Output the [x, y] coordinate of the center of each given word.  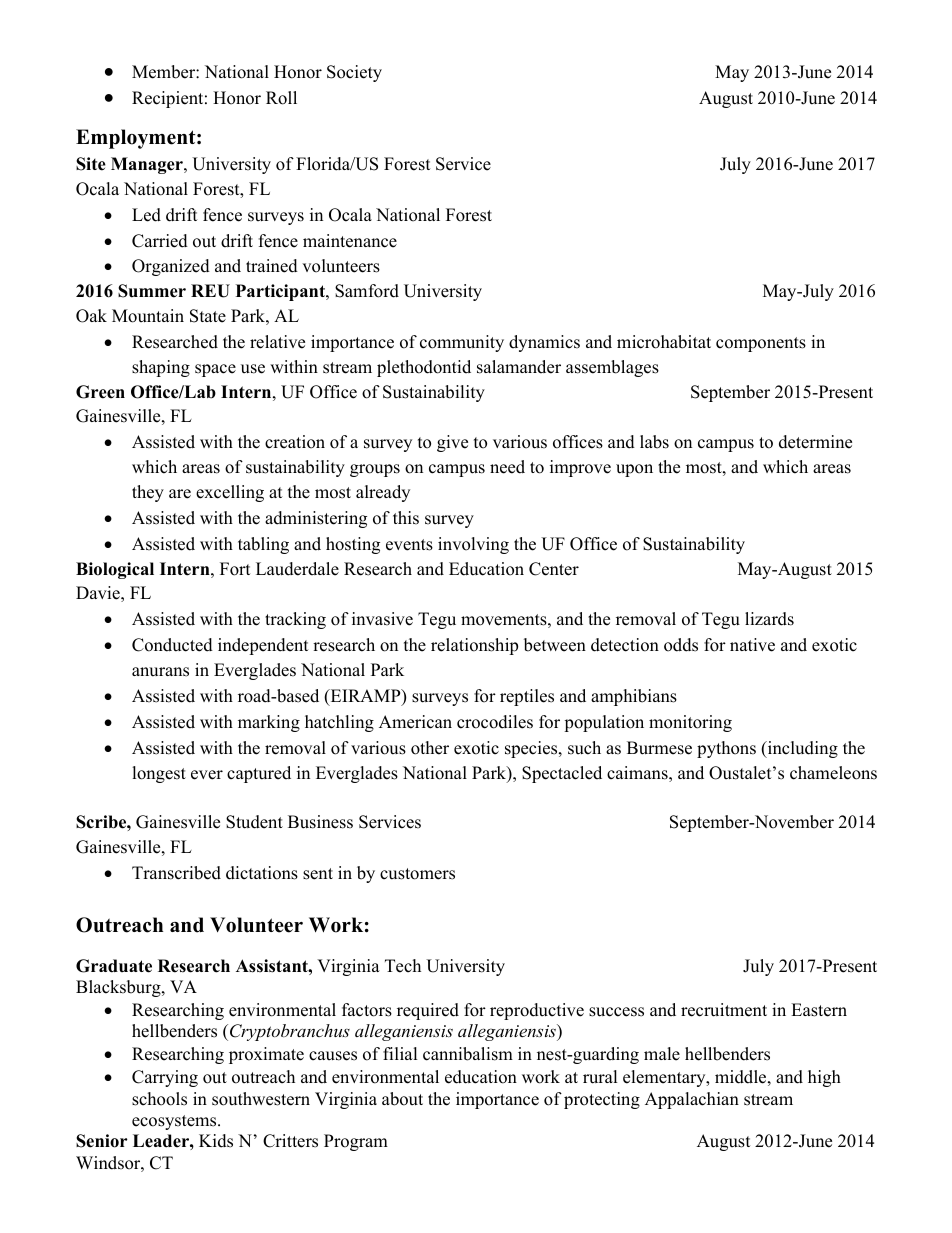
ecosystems [175, 1122]
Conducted [172, 645]
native [752, 645]
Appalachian [692, 1100]
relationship [474, 646]
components [761, 344]
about [402, 1099]
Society [354, 73]
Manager [148, 165]
